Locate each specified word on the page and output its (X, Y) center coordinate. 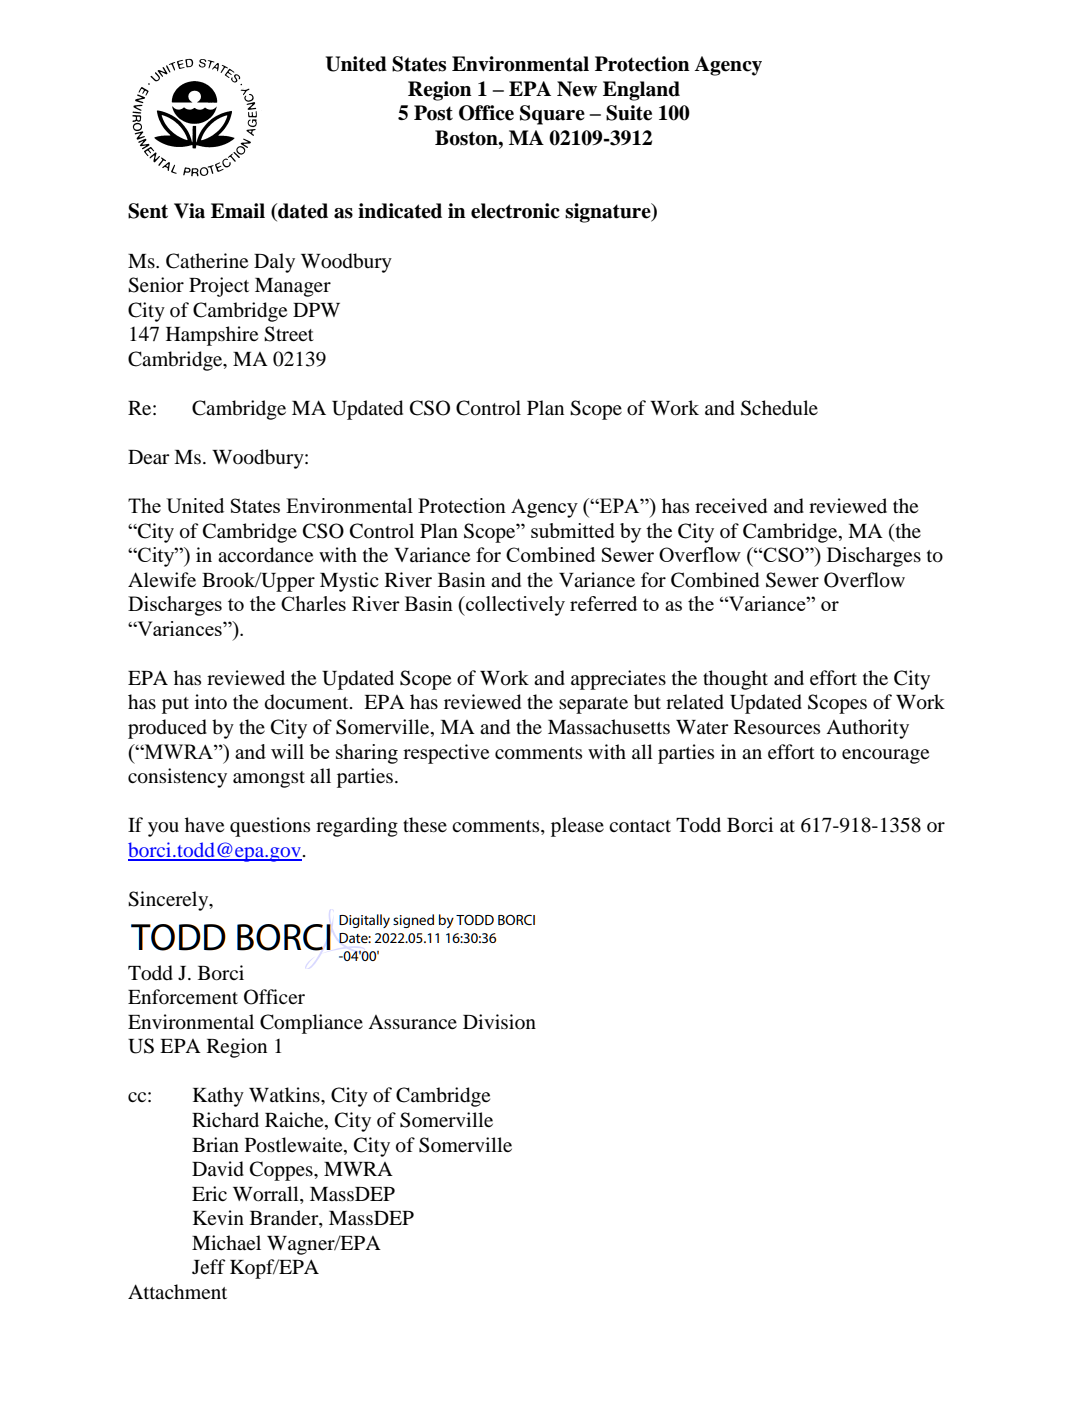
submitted (573, 530)
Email (238, 211)
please (577, 827)
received (731, 506)
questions (270, 827)
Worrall (267, 1194)
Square (552, 115)
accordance (265, 555)
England (641, 91)
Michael (226, 1242)
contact (640, 826)
